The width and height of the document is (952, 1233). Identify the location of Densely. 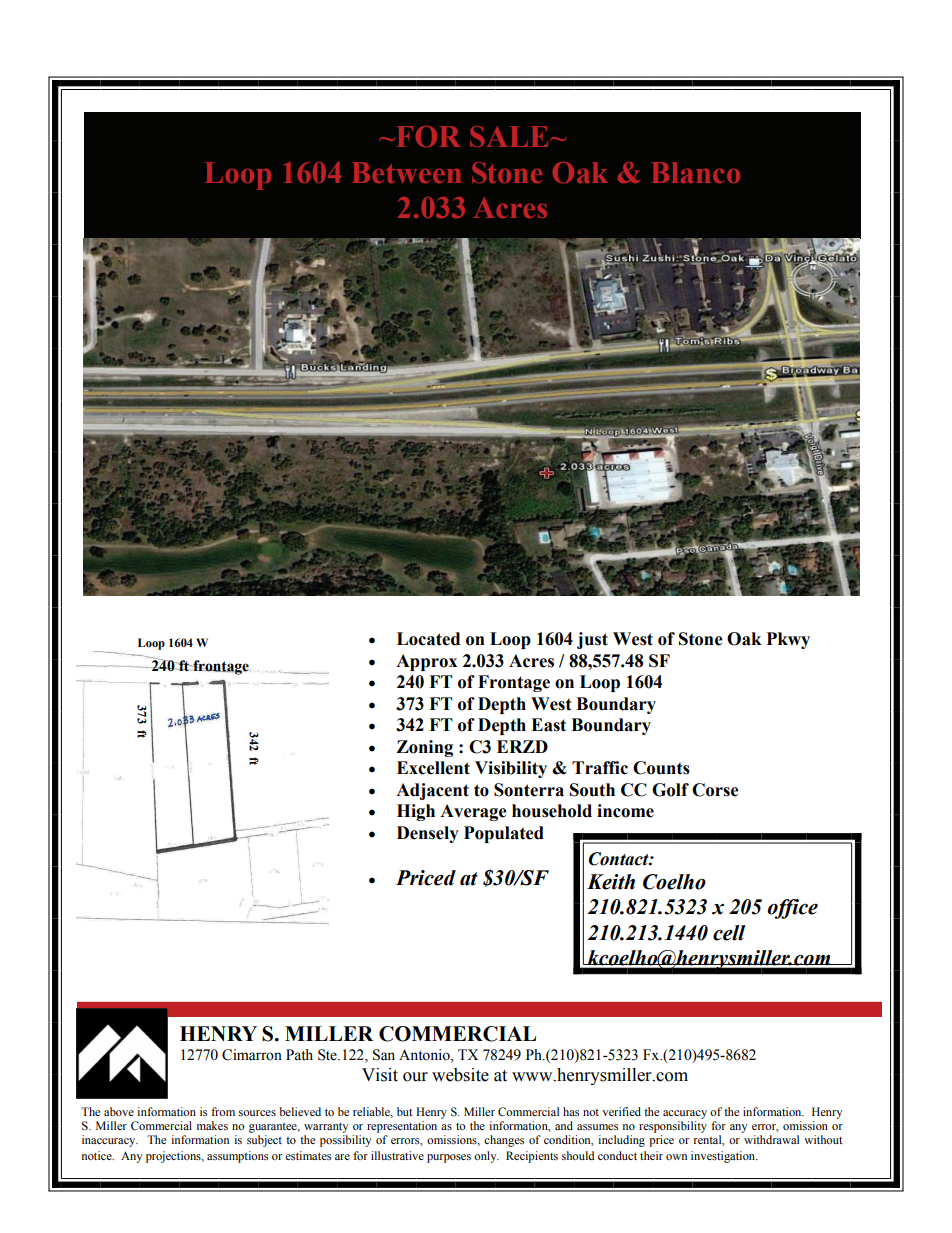
(428, 834).
